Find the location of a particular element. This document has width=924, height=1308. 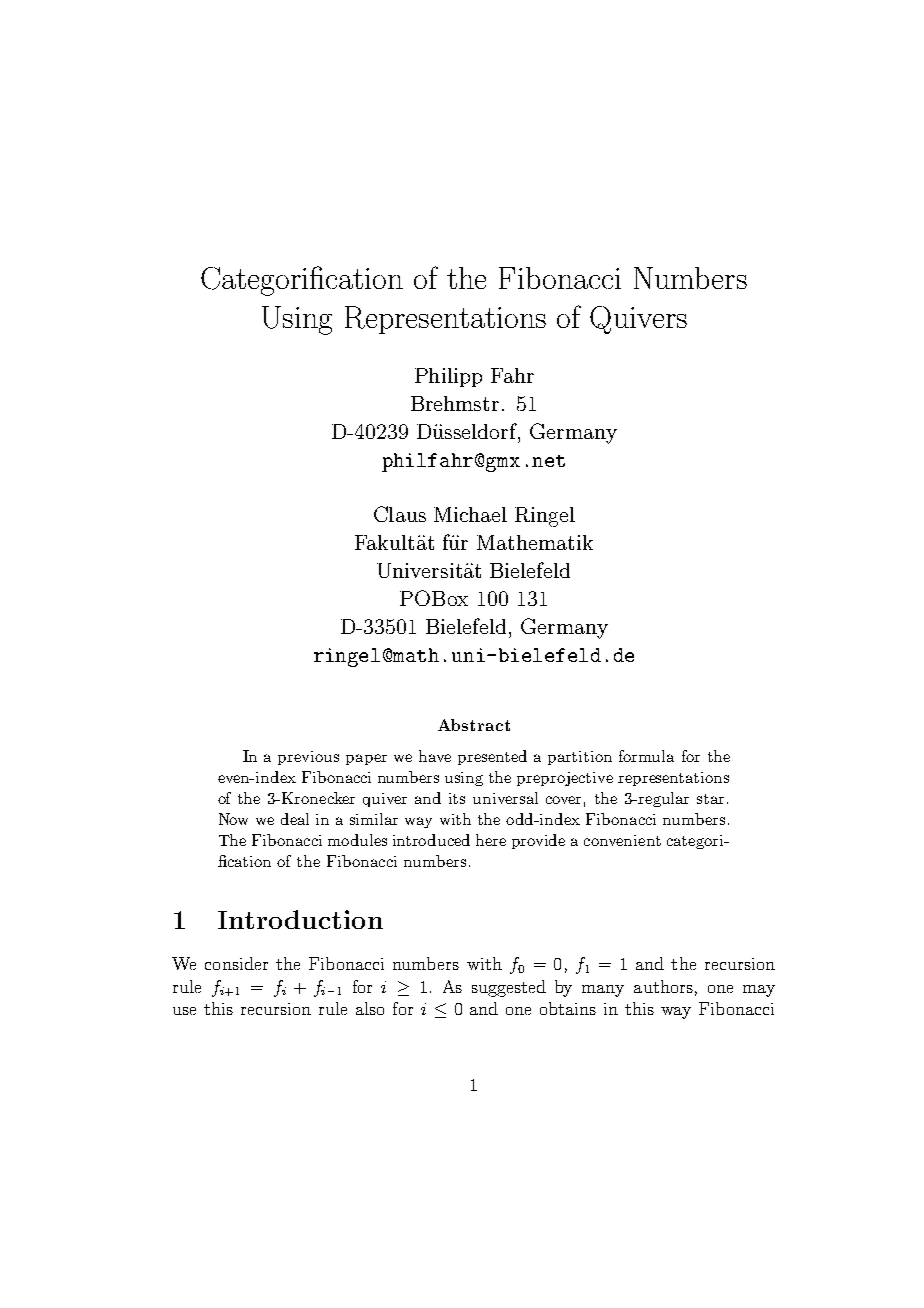

Now is located at coordinates (233, 819).
